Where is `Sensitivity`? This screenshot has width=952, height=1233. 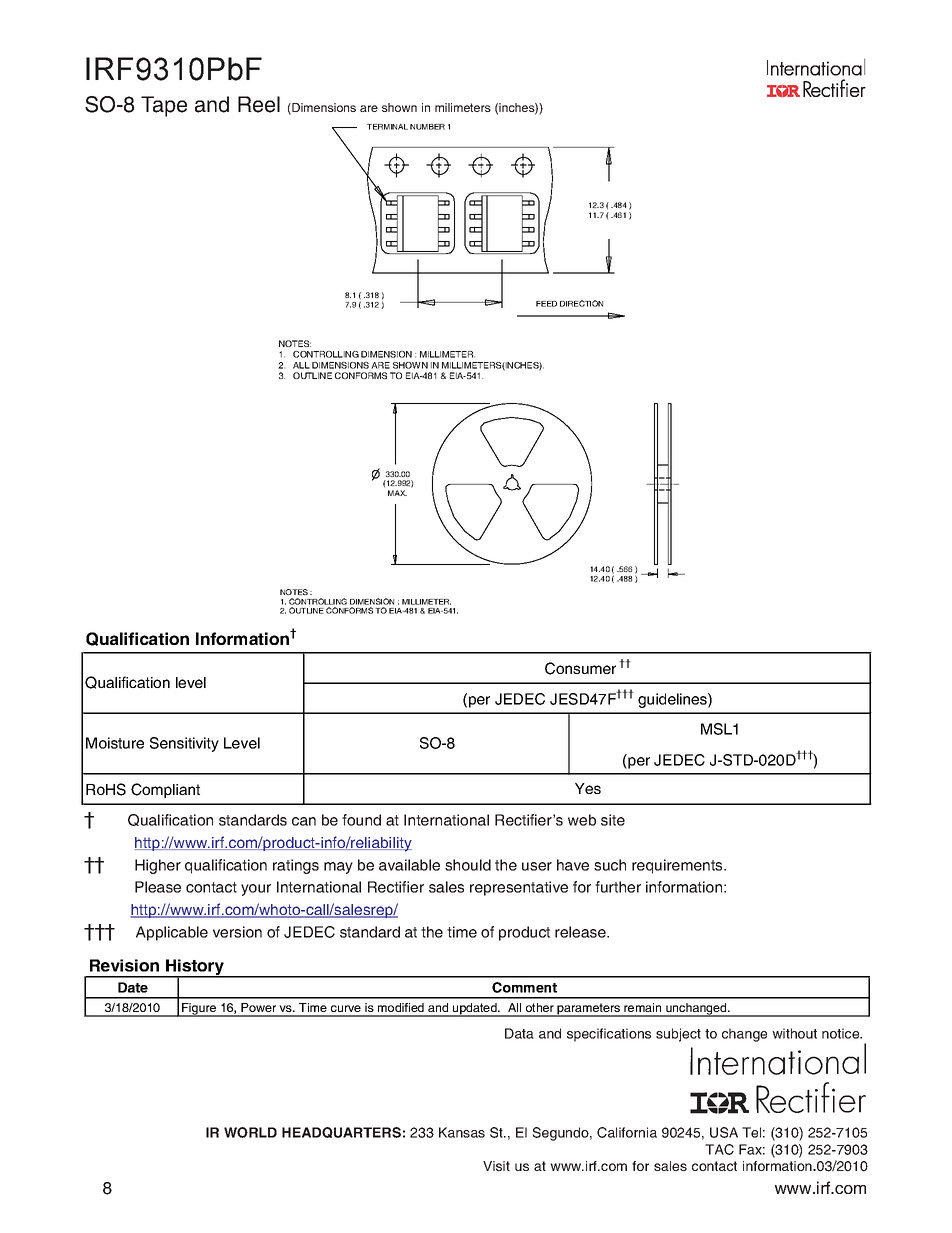
Sensitivity is located at coordinates (184, 744).
